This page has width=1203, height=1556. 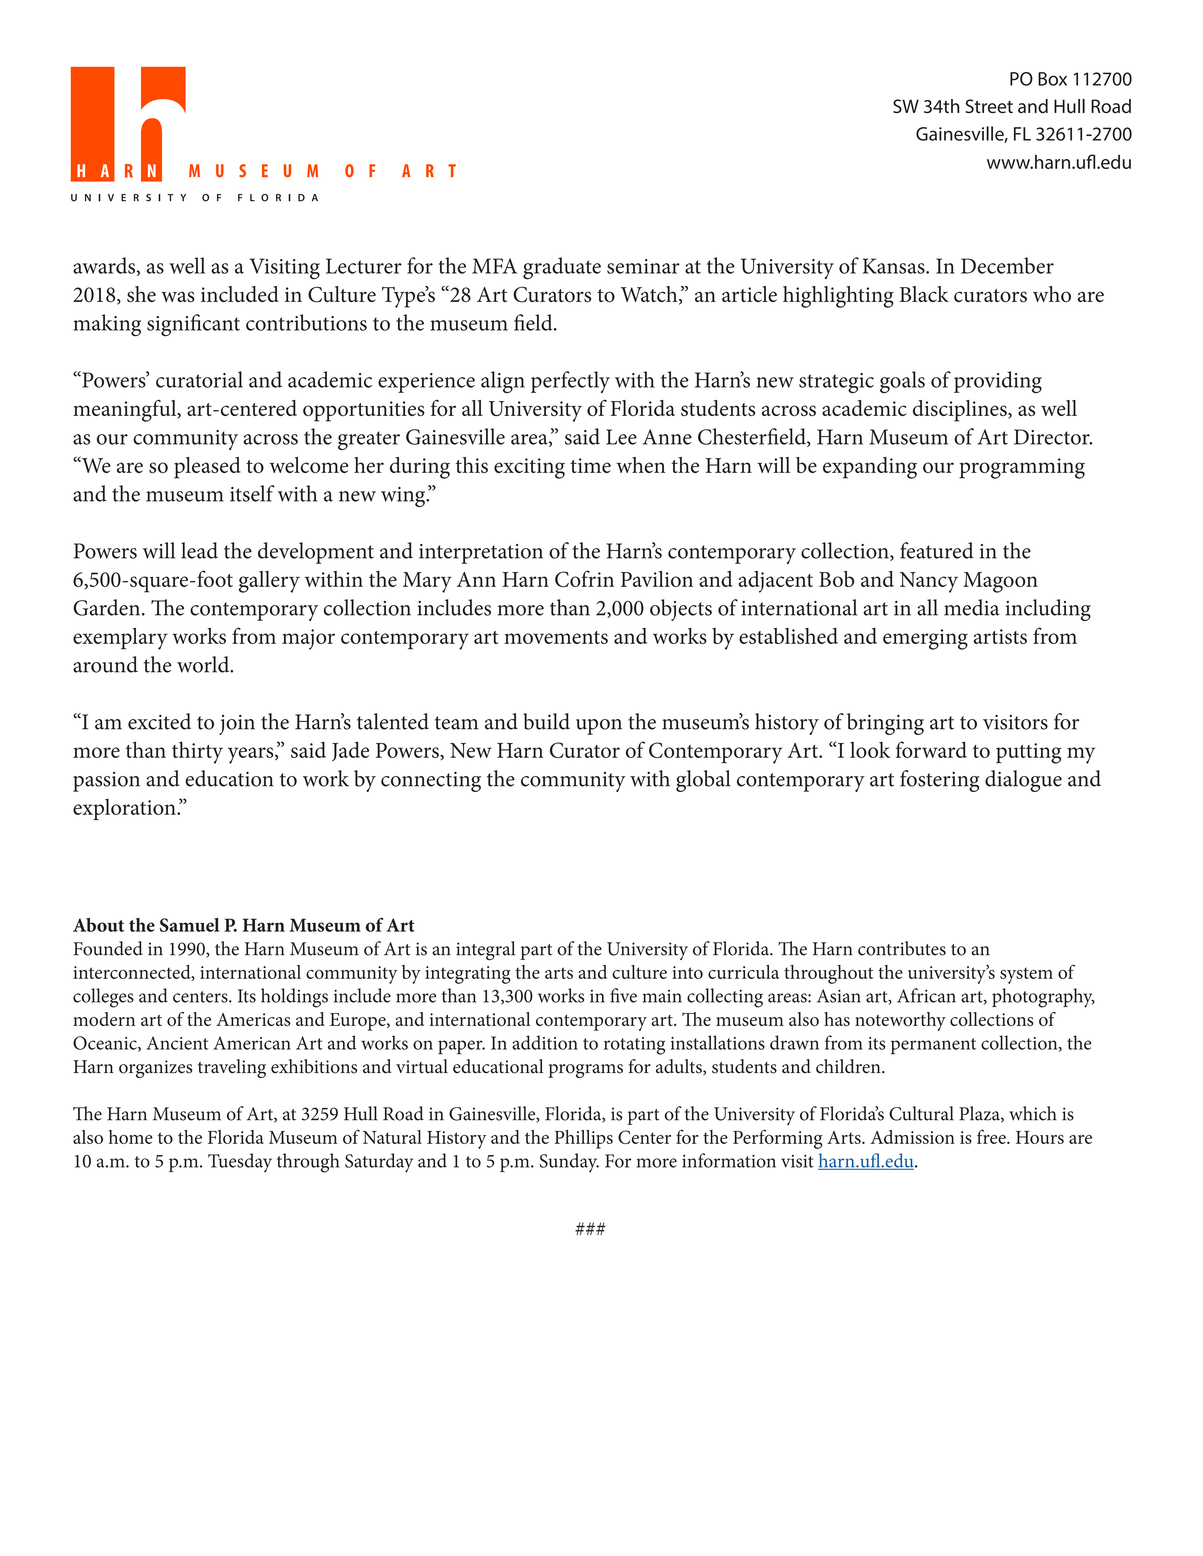 What do you see at coordinates (240, 1163) in the page?
I see `Tuesday` at bounding box center [240, 1163].
